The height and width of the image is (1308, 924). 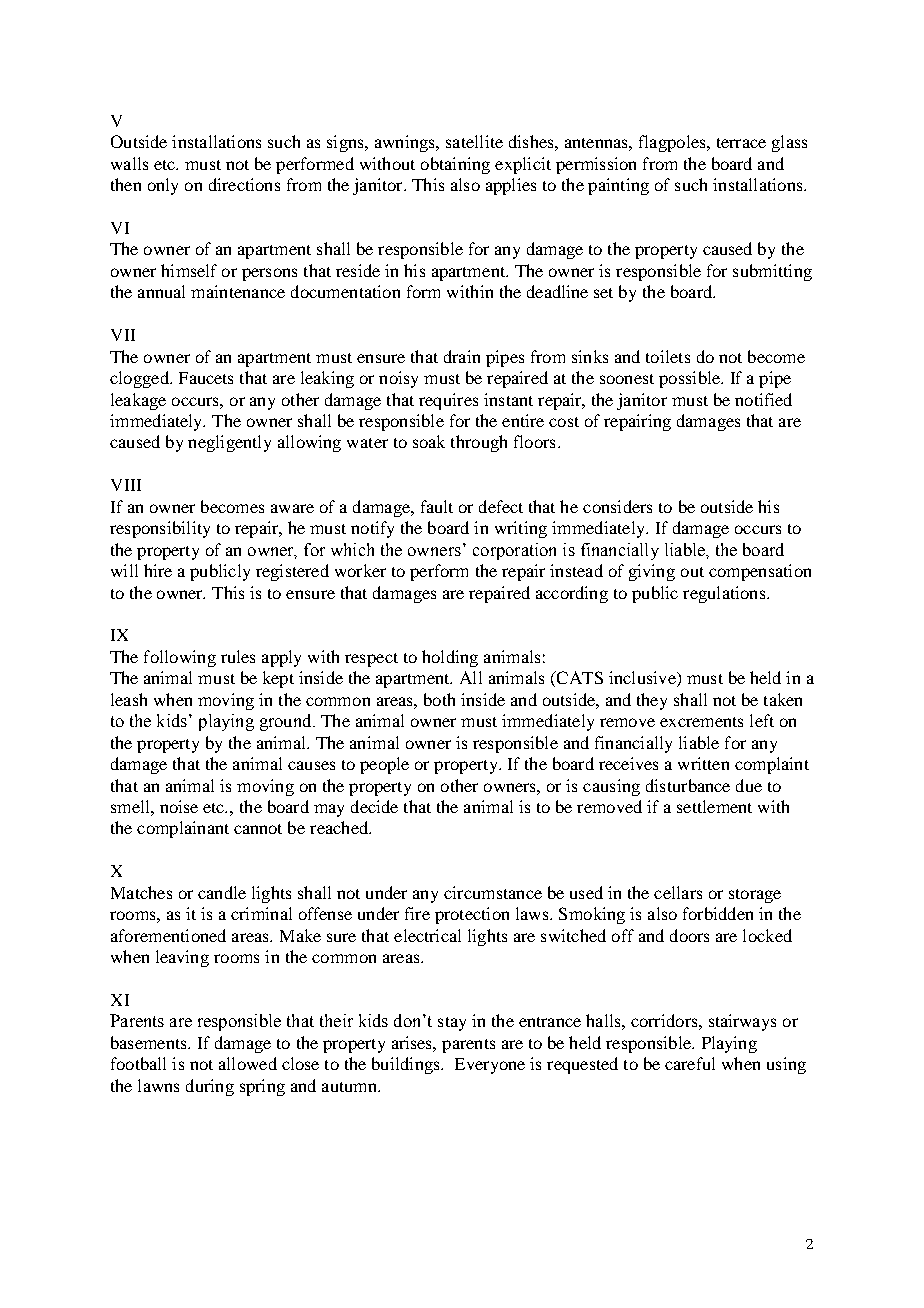 What do you see at coordinates (741, 143) in the image?
I see `terrace` at bounding box center [741, 143].
